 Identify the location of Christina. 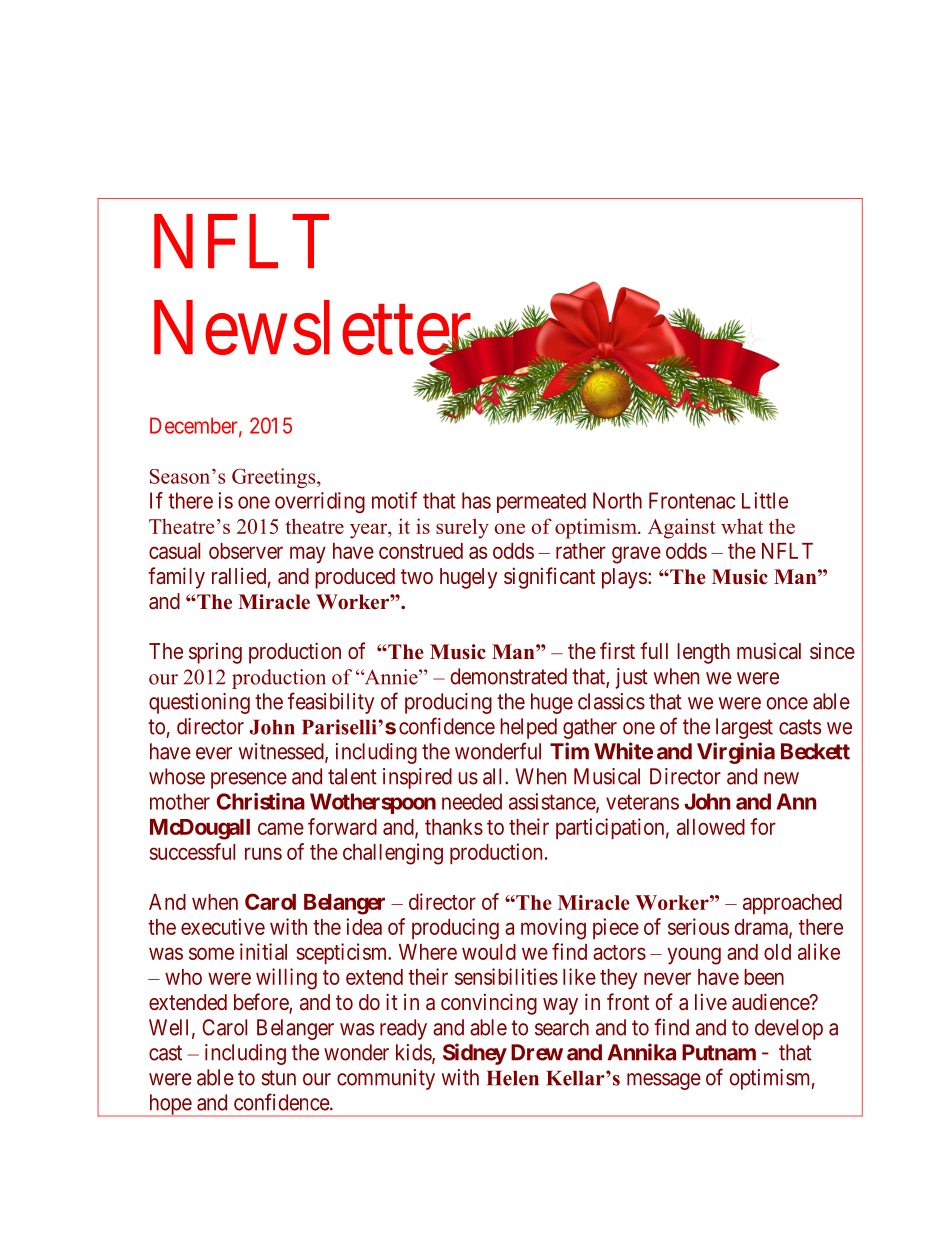
(260, 801).
